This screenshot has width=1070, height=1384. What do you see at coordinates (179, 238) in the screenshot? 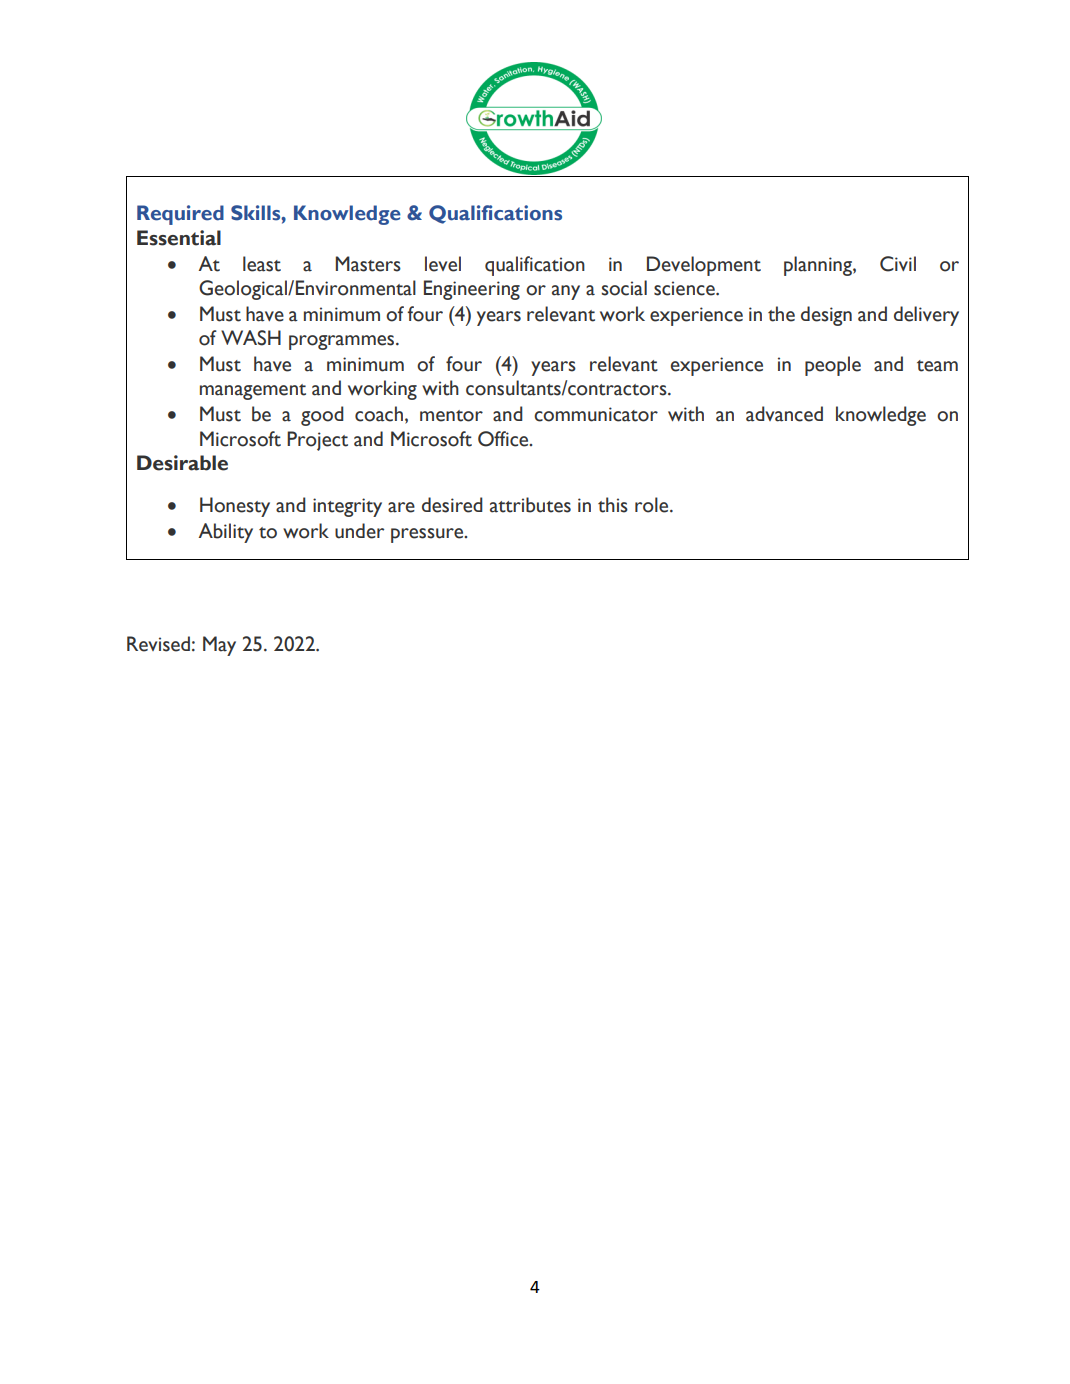
I see `Essential` at bounding box center [179, 238].
